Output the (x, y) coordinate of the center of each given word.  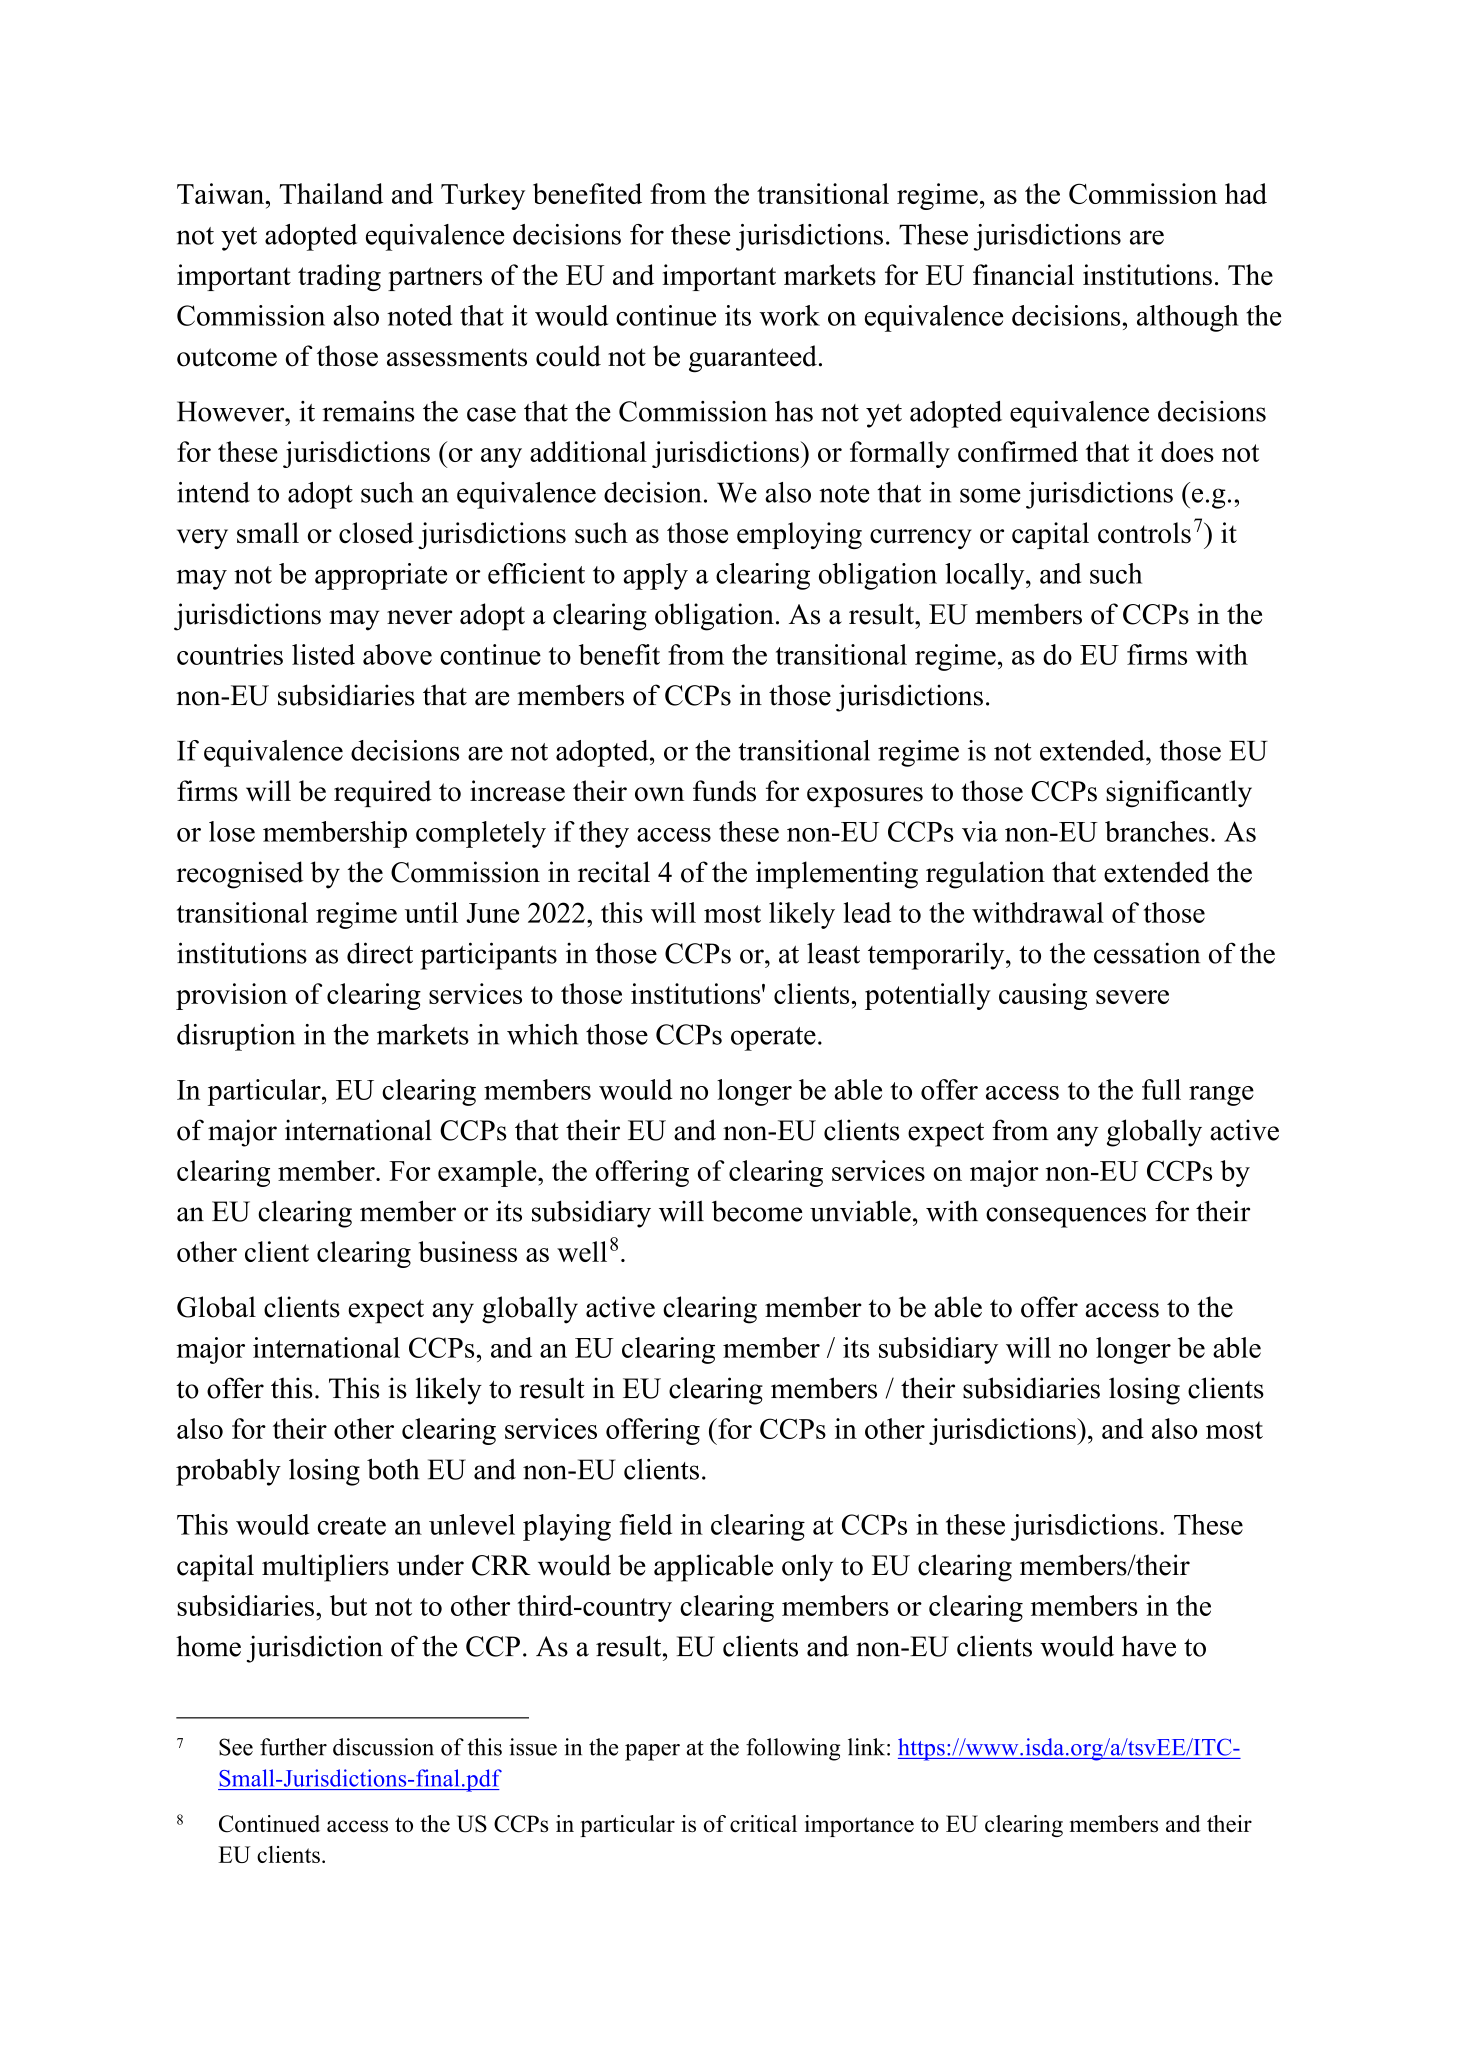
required (383, 793)
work (789, 315)
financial (1023, 275)
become (757, 1211)
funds (724, 791)
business (468, 1251)
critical (763, 1824)
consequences (1066, 1217)
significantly (1179, 794)
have (1149, 1646)
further (293, 1747)
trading (339, 277)
